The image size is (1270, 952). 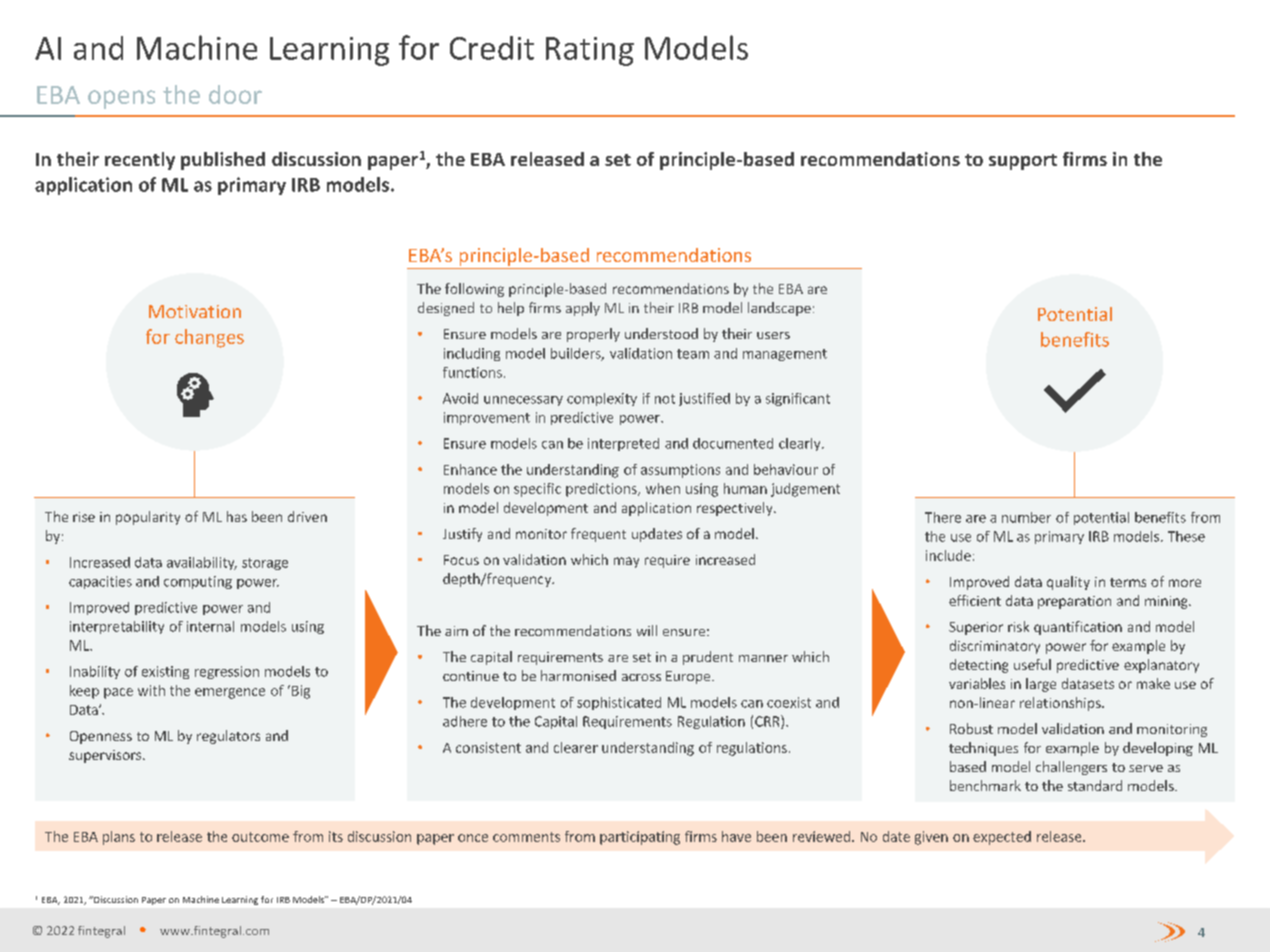 I want to click on interpreted, so click(x=623, y=444).
